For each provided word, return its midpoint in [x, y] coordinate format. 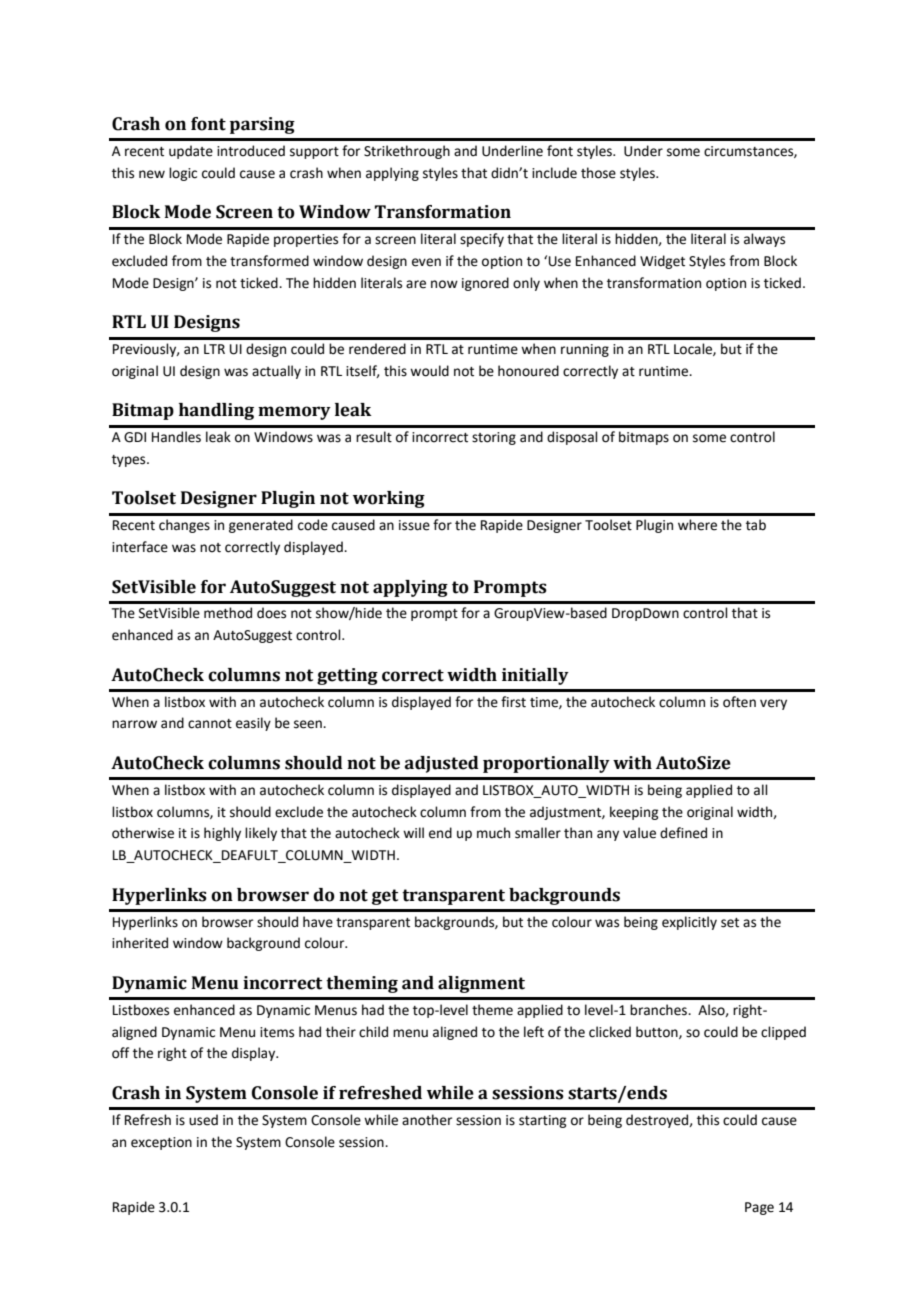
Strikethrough [407, 152]
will [413, 832]
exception [161, 1143]
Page [759, 1208]
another [427, 1120]
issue [414, 525]
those [598, 173]
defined [683, 833]
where [697, 525]
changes [184, 526]
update [191, 152]
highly [222, 834]
